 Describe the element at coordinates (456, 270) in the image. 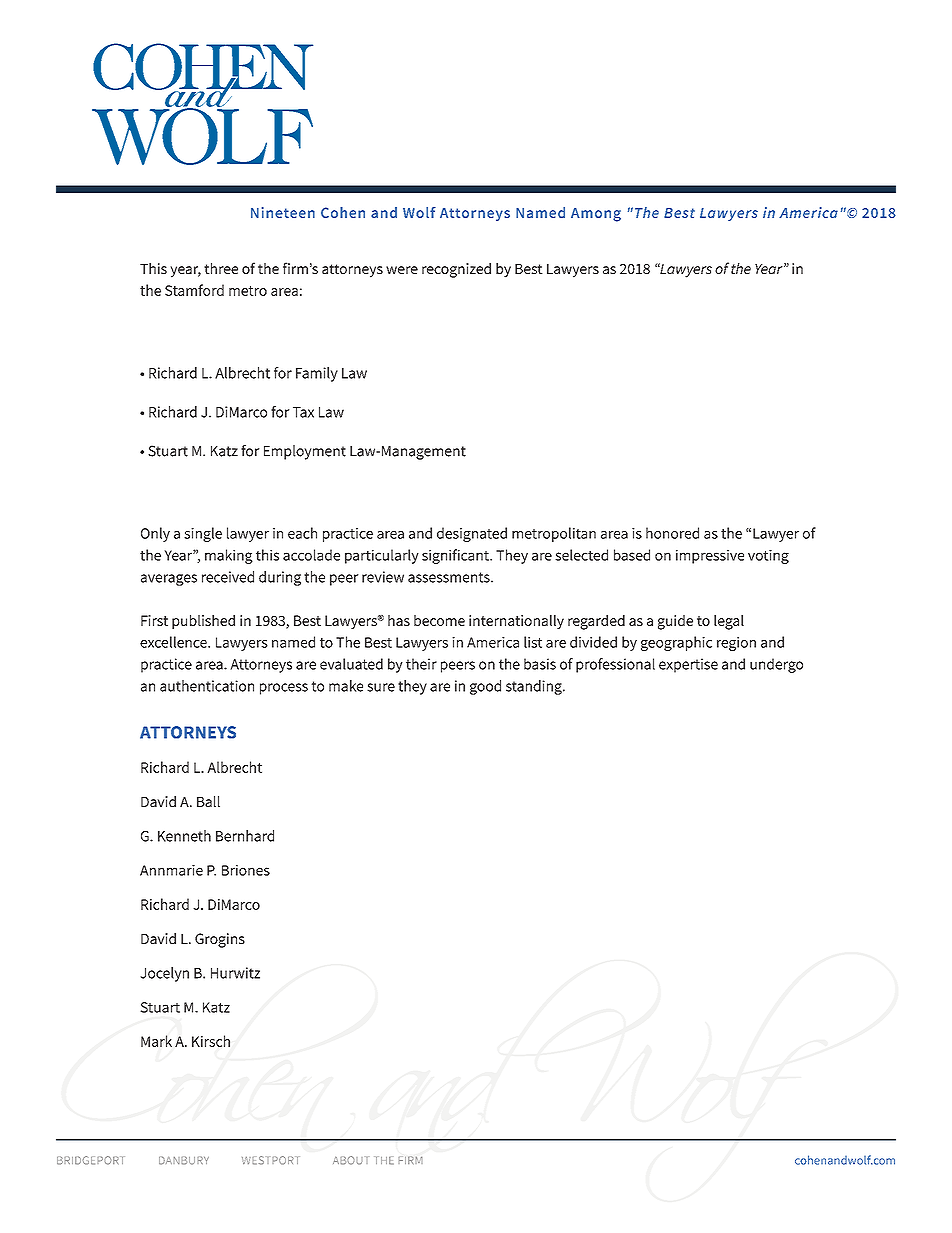

I see `recognized` at that location.
